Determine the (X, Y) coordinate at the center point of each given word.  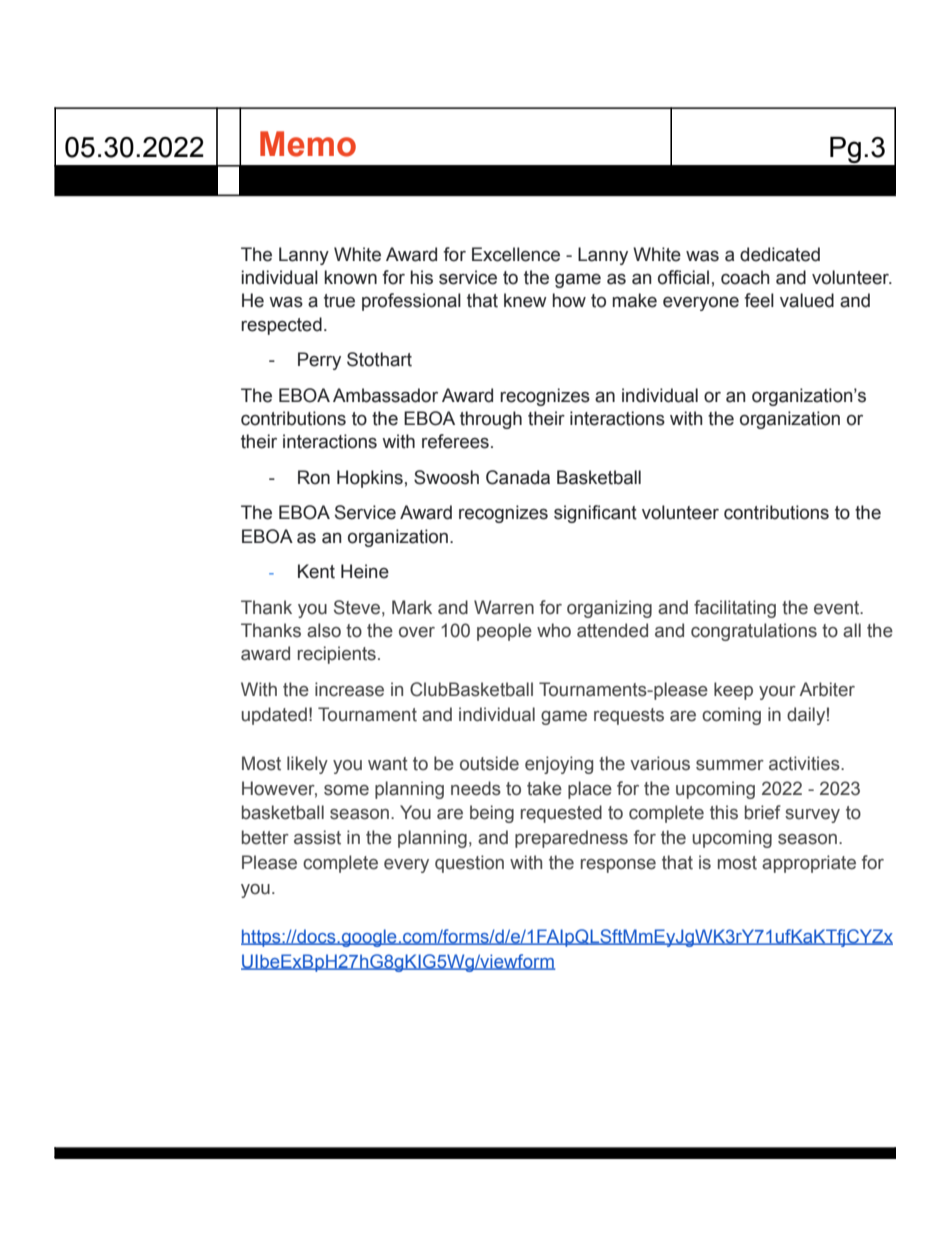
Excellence (516, 254)
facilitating (735, 609)
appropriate (809, 864)
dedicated (780, 254)
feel (759, 300)
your (777, 693)
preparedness (571, 839)
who (554, 630)
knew (525, 300)
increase (349, 689)
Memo (308, 144)
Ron (314, 477)
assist (317, 837)
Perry (319, 361)
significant (595, 514)
